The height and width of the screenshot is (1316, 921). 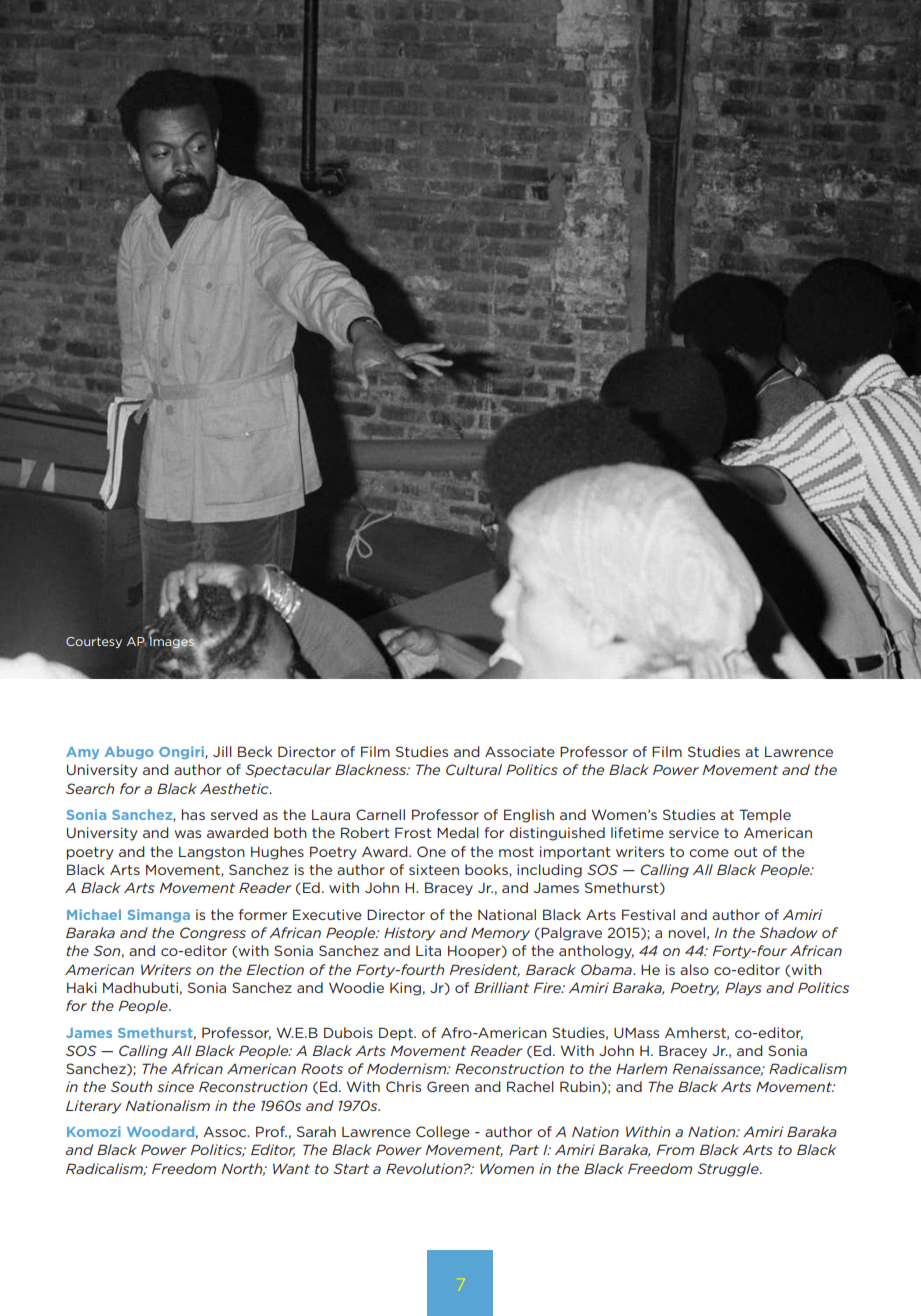 I want to click on was, so click(x=188, y=834).
